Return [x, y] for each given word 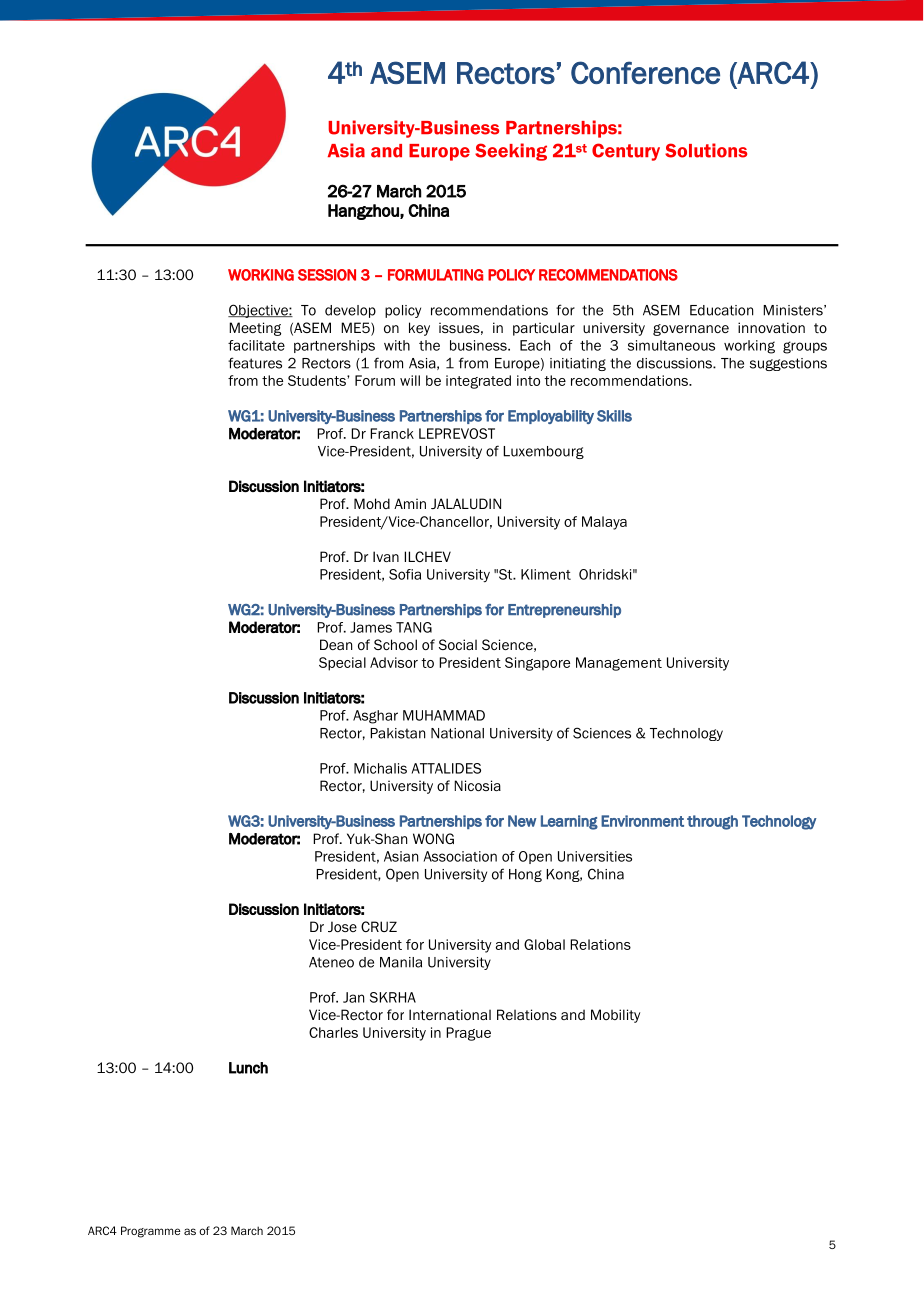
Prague [468, 1034]
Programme [151, 1232]
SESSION [327, 275]
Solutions [706, 150]
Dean [336, 644]
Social [458, 644]
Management [619, 664]
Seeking [511, 152]
